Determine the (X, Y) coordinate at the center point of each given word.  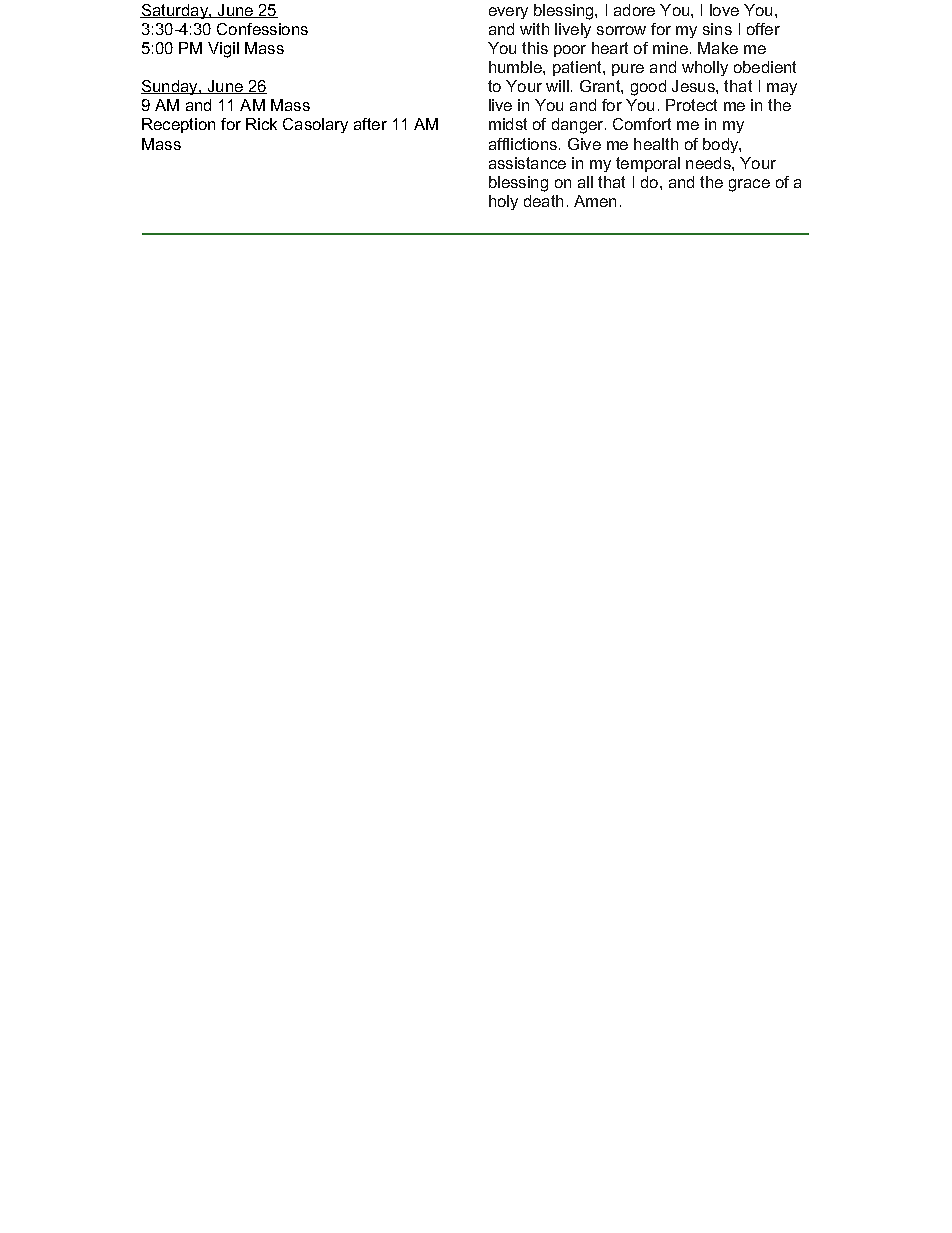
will (557, 86)
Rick (261, 124)
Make (718, 48)
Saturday (175, 11)
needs (709, 163)
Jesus (694, 86)
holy (503, 202)
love (724, 10)
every (508, 13)
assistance (527, 163)
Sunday (170, 87)
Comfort (642, 124)
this (535, 48)
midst (508, 124)
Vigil (223, 50)
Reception (178, 125)
